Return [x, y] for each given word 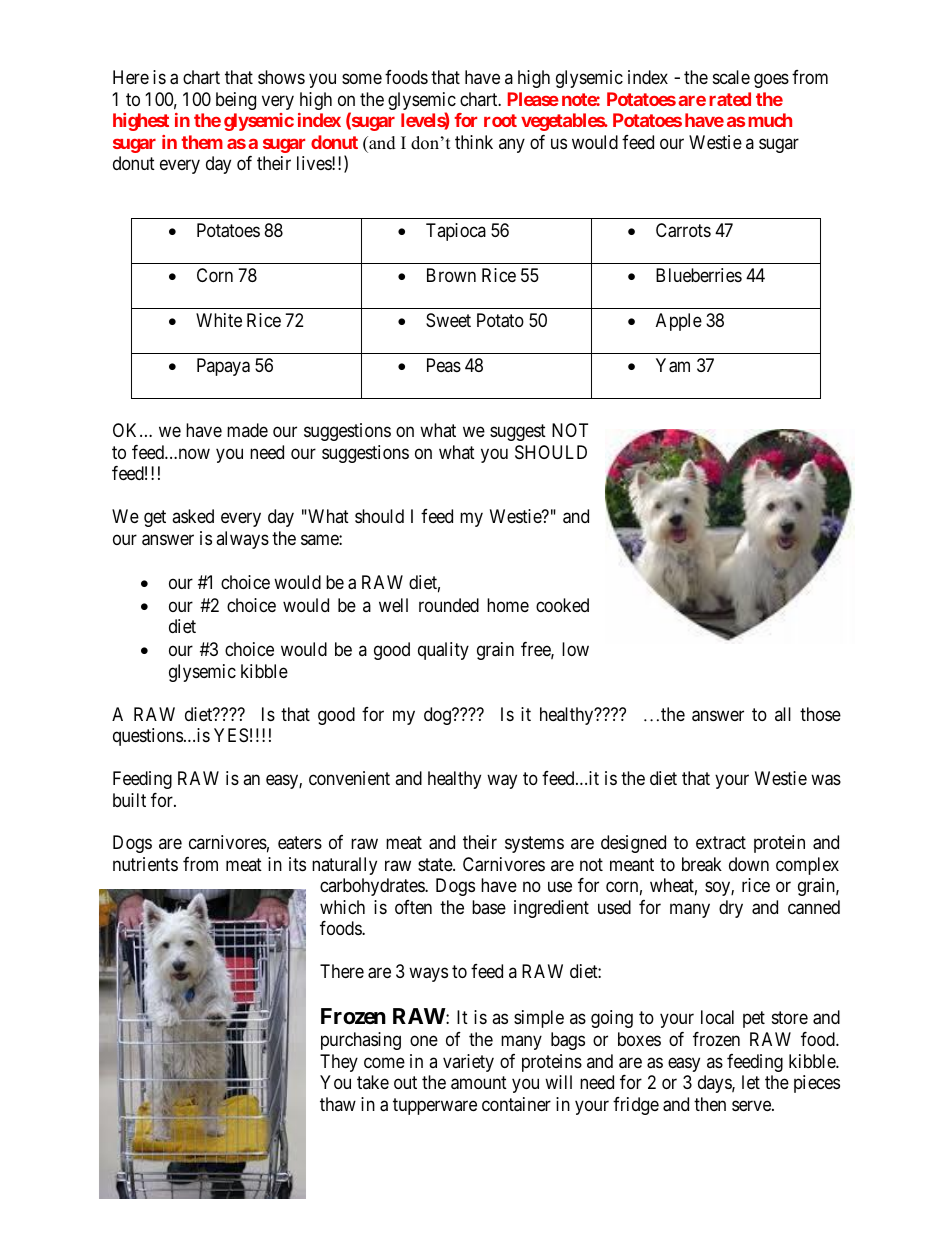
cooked [562, 605]
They [339, 1063]
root [500, 120]
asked [193, 516]
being [236, 101]
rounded [449, 605]
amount [479, 1083]
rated [730, 99]
